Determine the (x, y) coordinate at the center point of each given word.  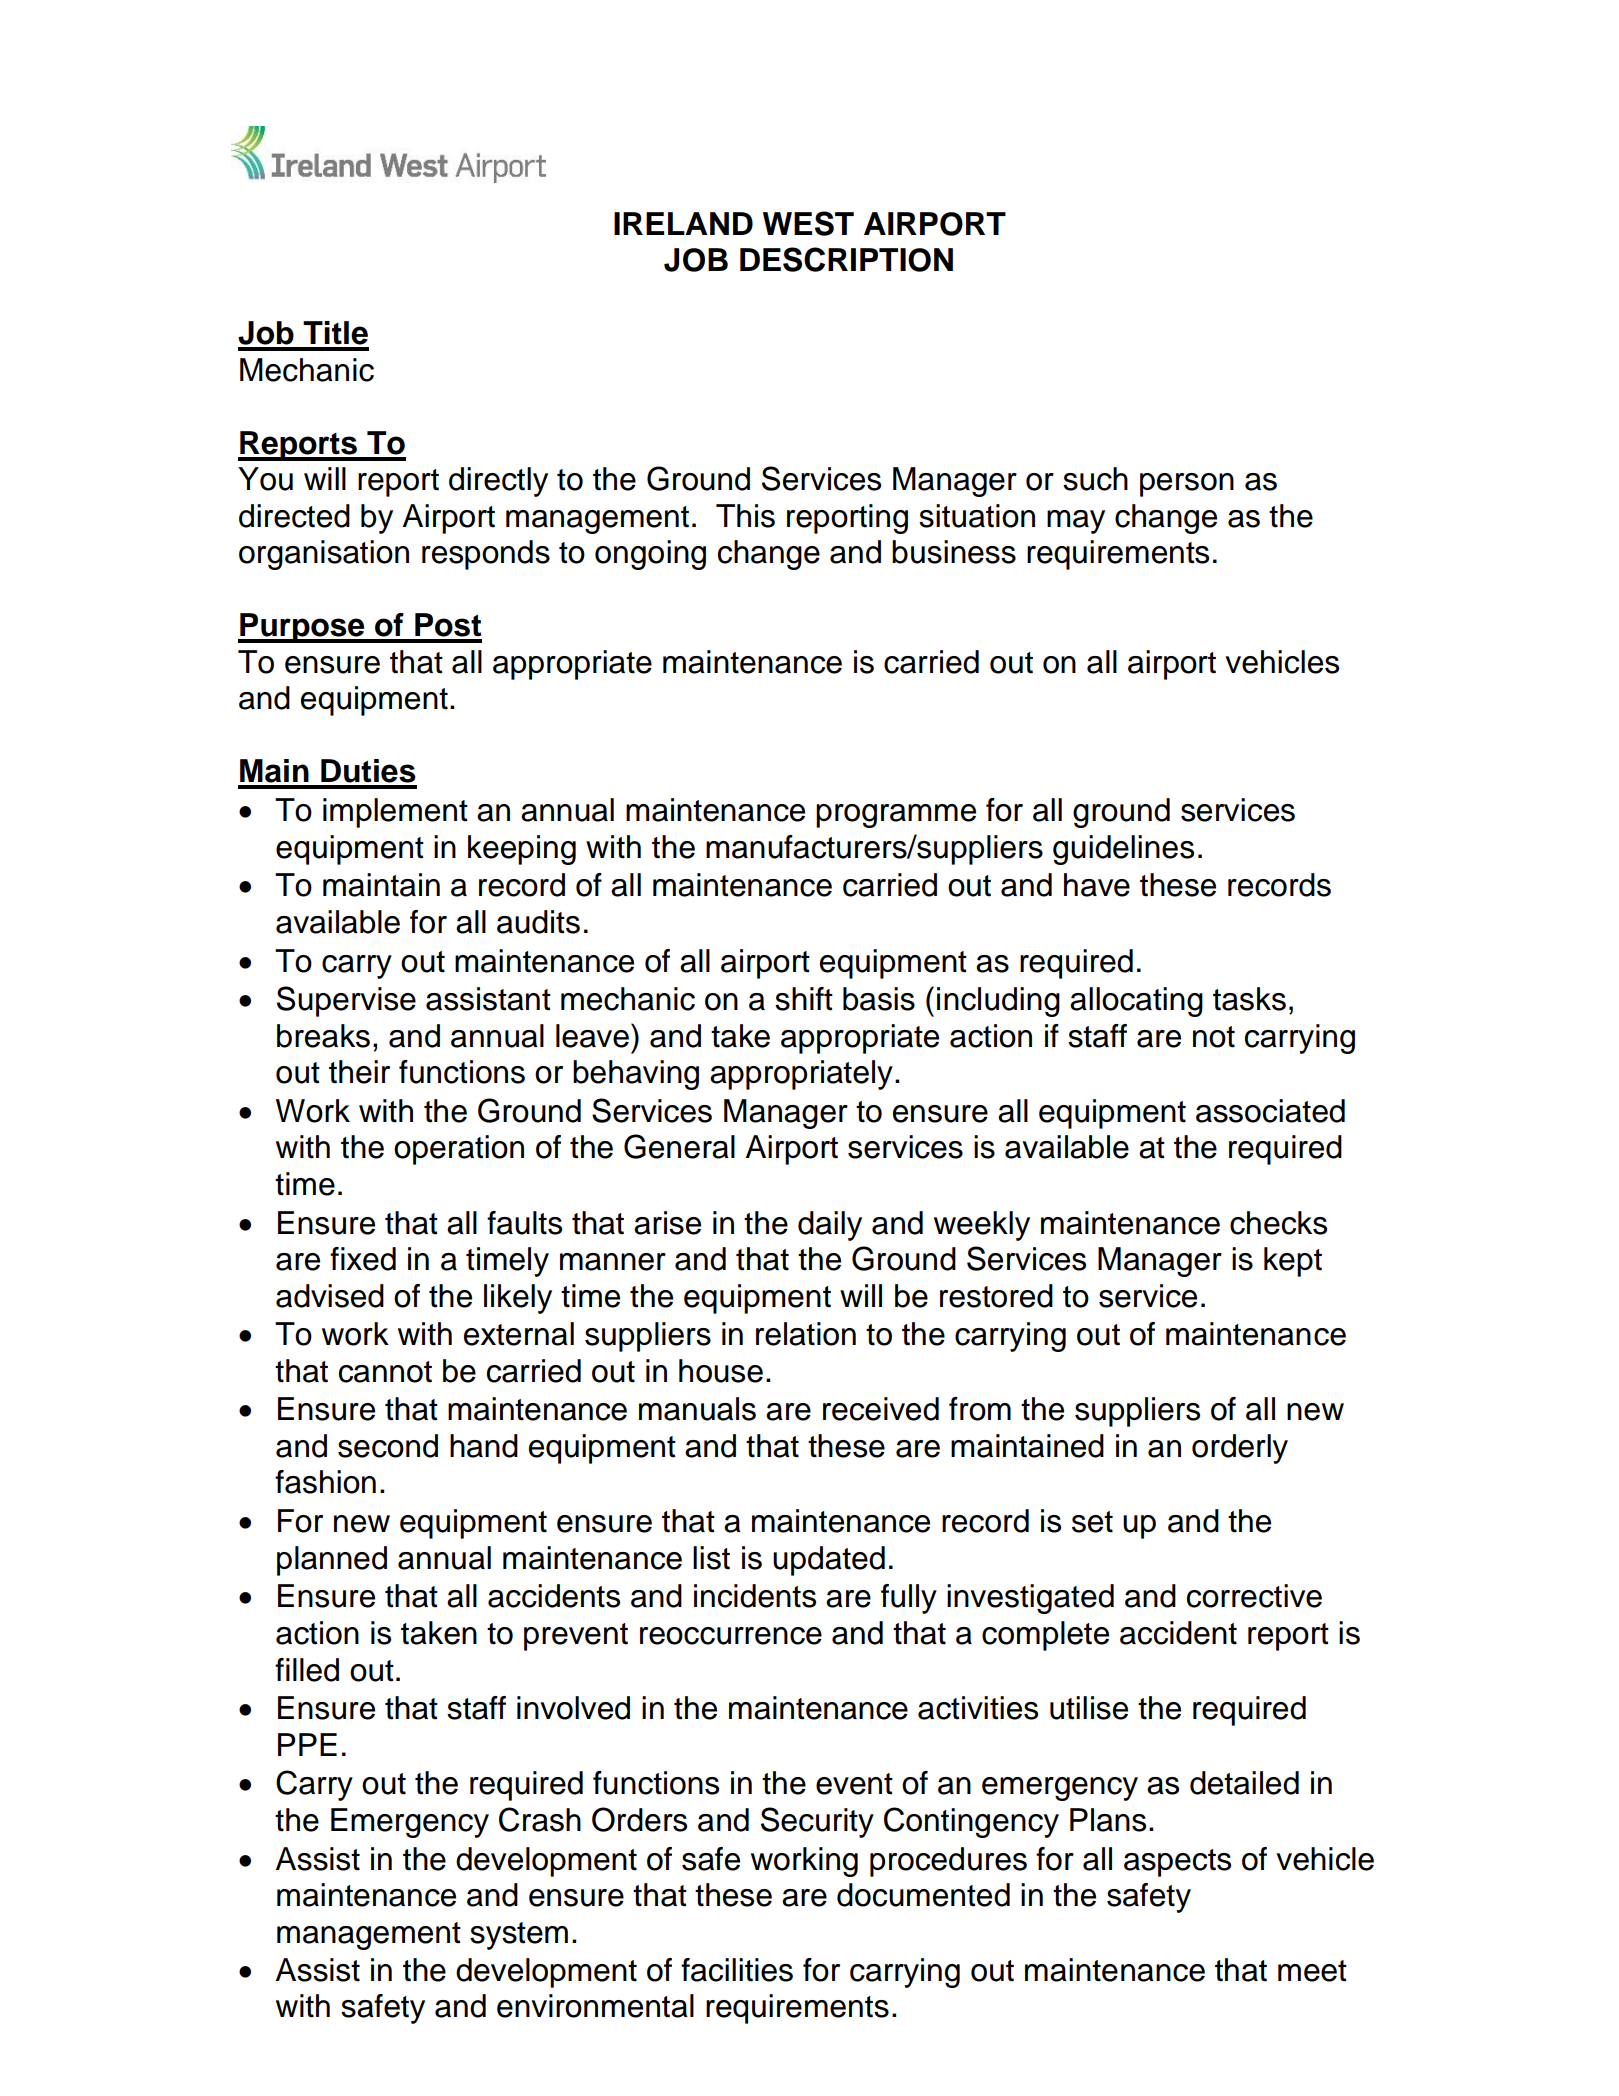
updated (829, 1561)
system (519, 1936)
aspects (1177, 1863)
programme (896, 816)
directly (498, 482)
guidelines (1123, 850)
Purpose (302, 628)
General (679, 1146)
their (359, 1072)
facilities (737, 1970)
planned (332, 1561)
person (1187, 485)
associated (1270, 1111)
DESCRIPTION (846, 259)
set (1092, 1522)
